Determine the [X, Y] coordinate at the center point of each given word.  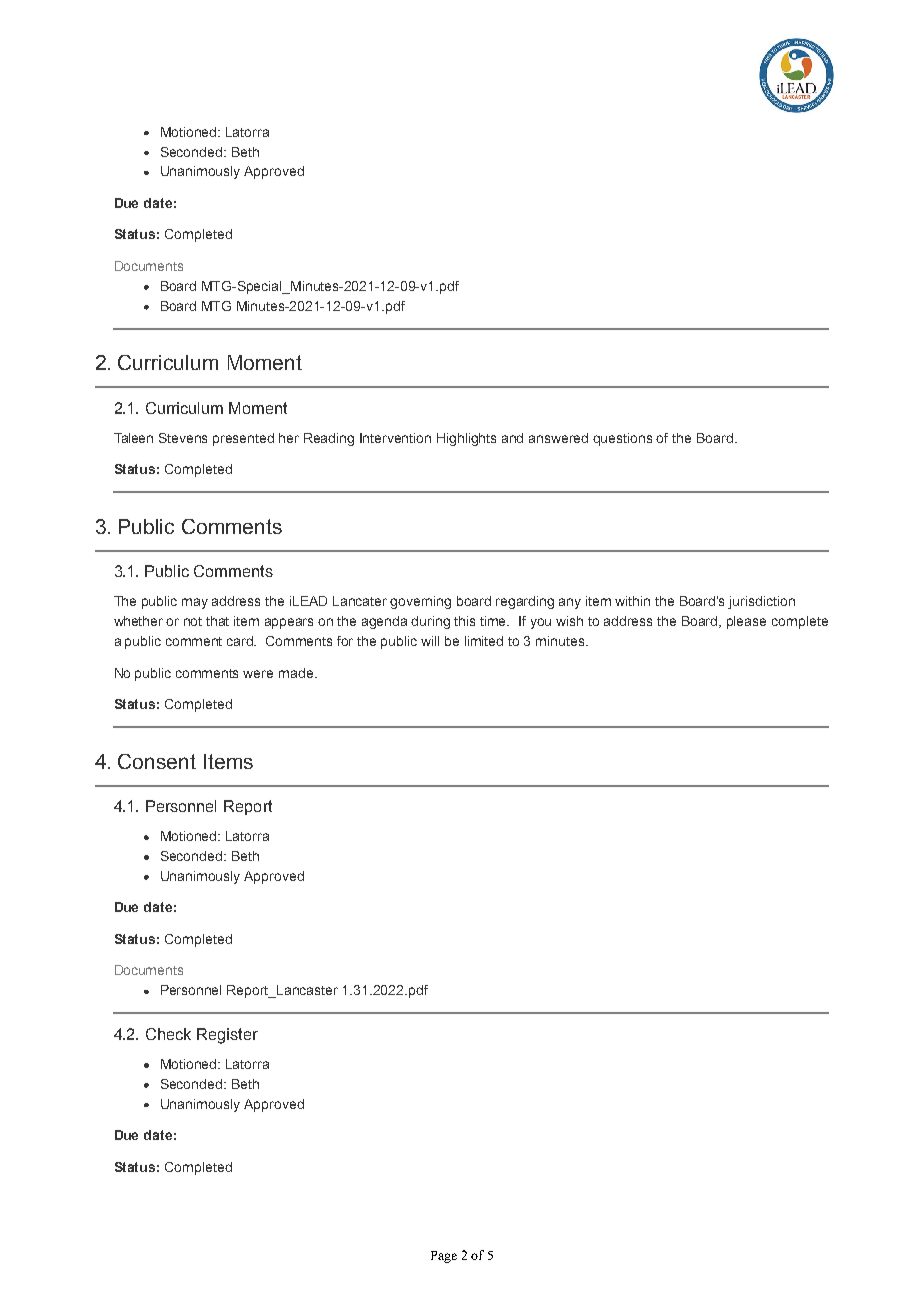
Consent [157, 761]
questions [622, 439]
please [746, 622]
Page [444, 1257]
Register [227, 1036]
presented [243, 439]
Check [168, 1034]
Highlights [466, 439]
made [296, 673]
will [430, 641]
